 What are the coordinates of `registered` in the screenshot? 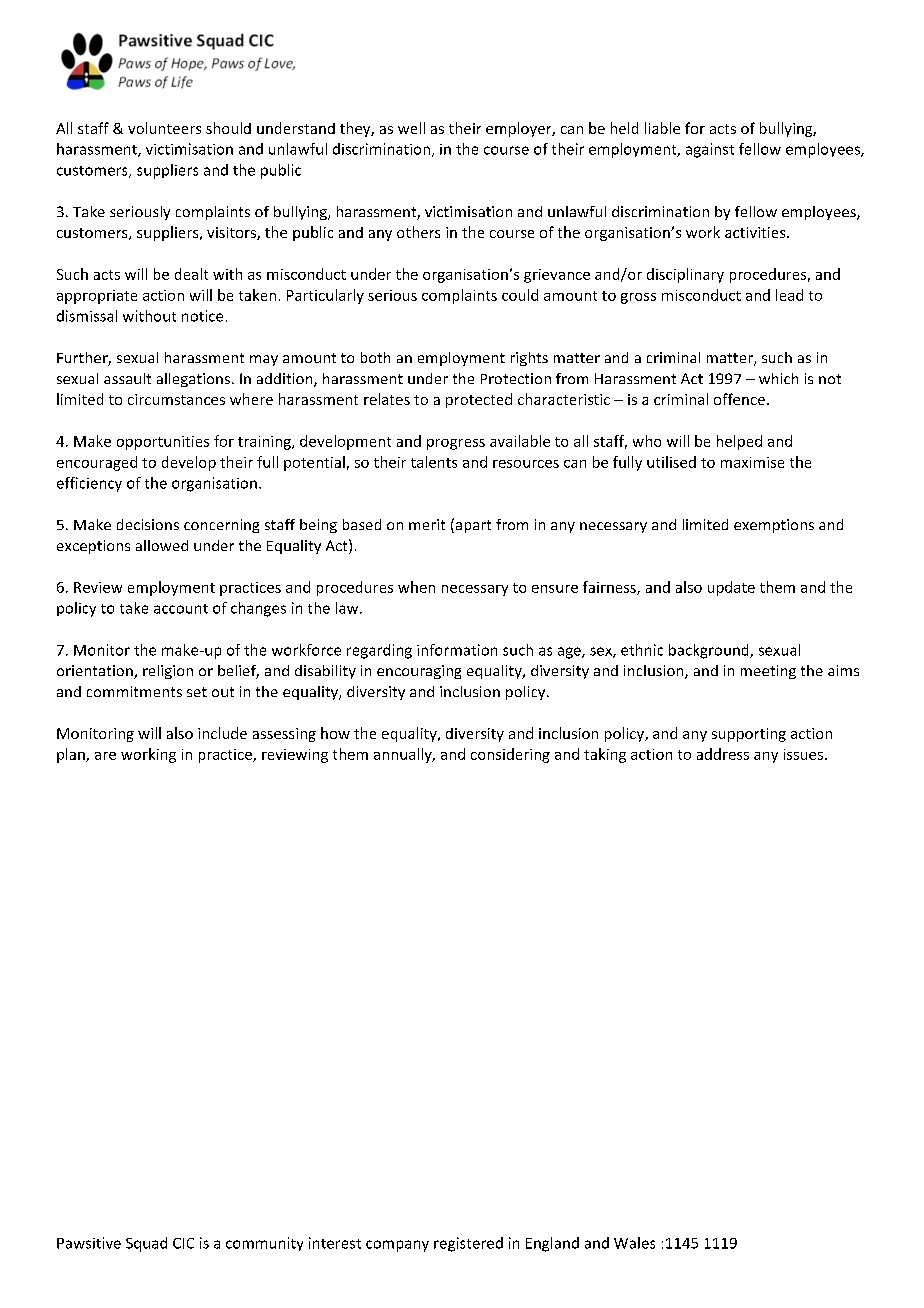 It's located at (468, 1244).
